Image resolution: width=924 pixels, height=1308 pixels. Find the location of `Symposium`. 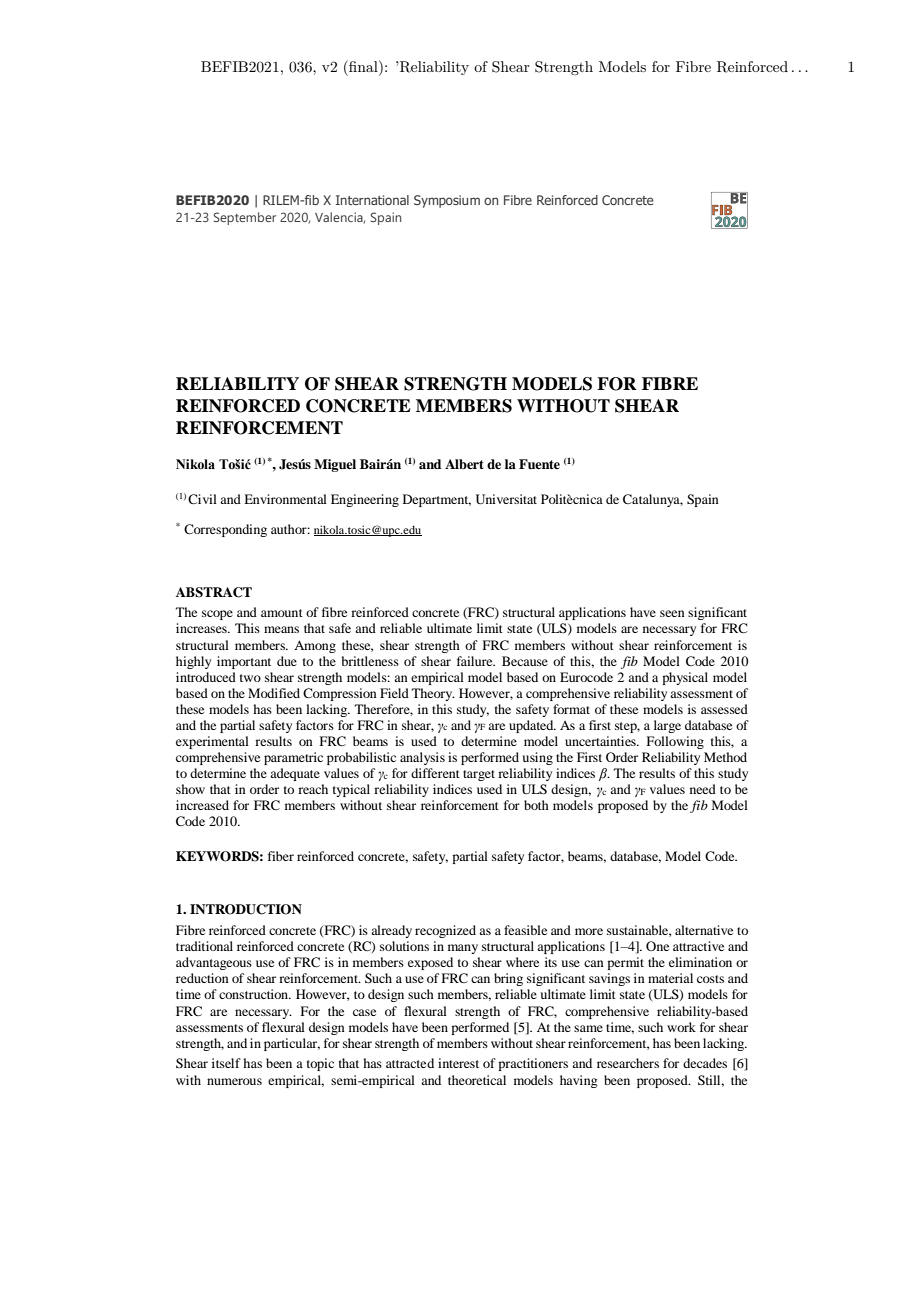

Symposium is located at coordinates (447, 201).
